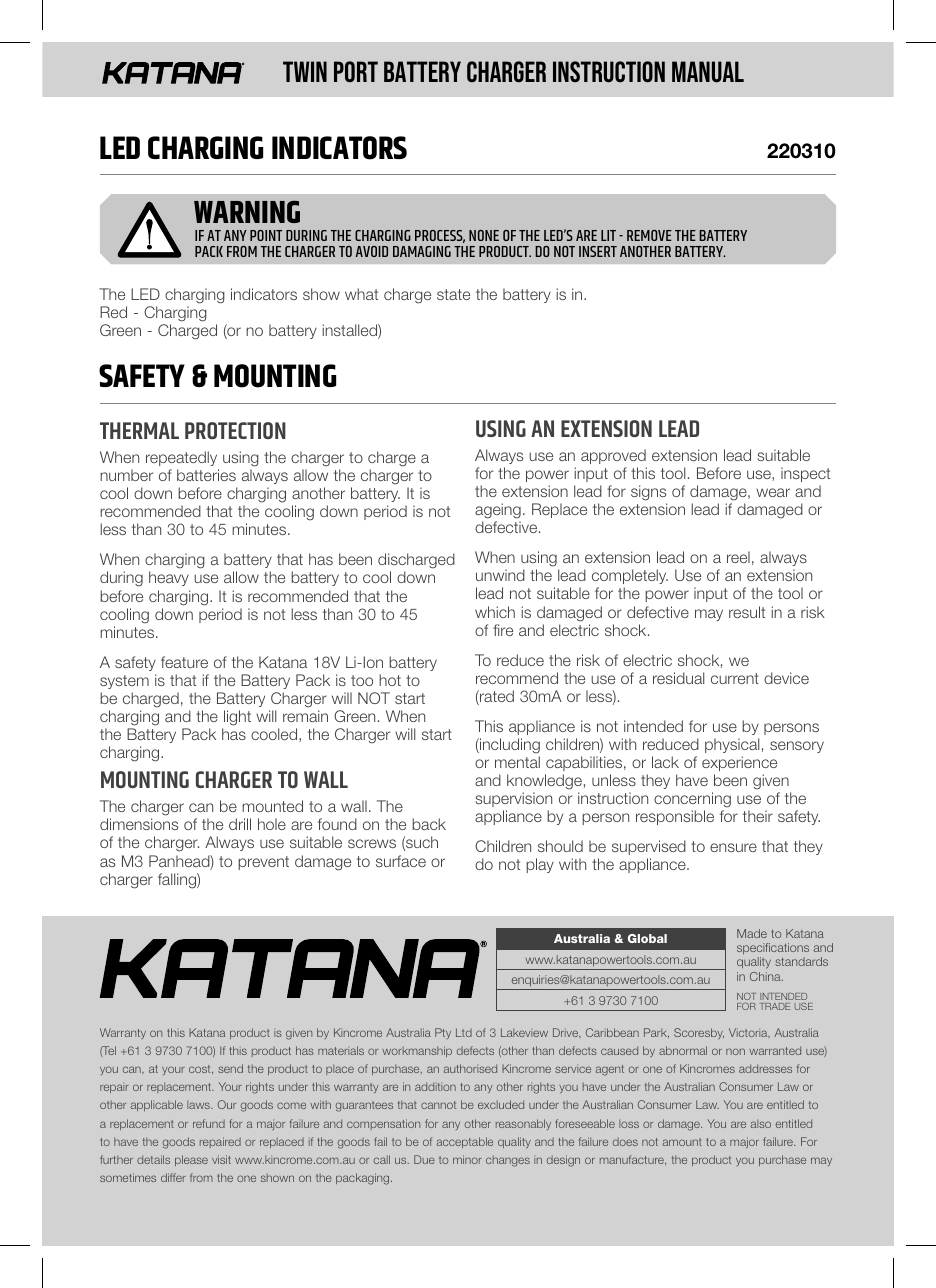 The image size is (936, 1288). I want to click on surface, so click(401, 861).
